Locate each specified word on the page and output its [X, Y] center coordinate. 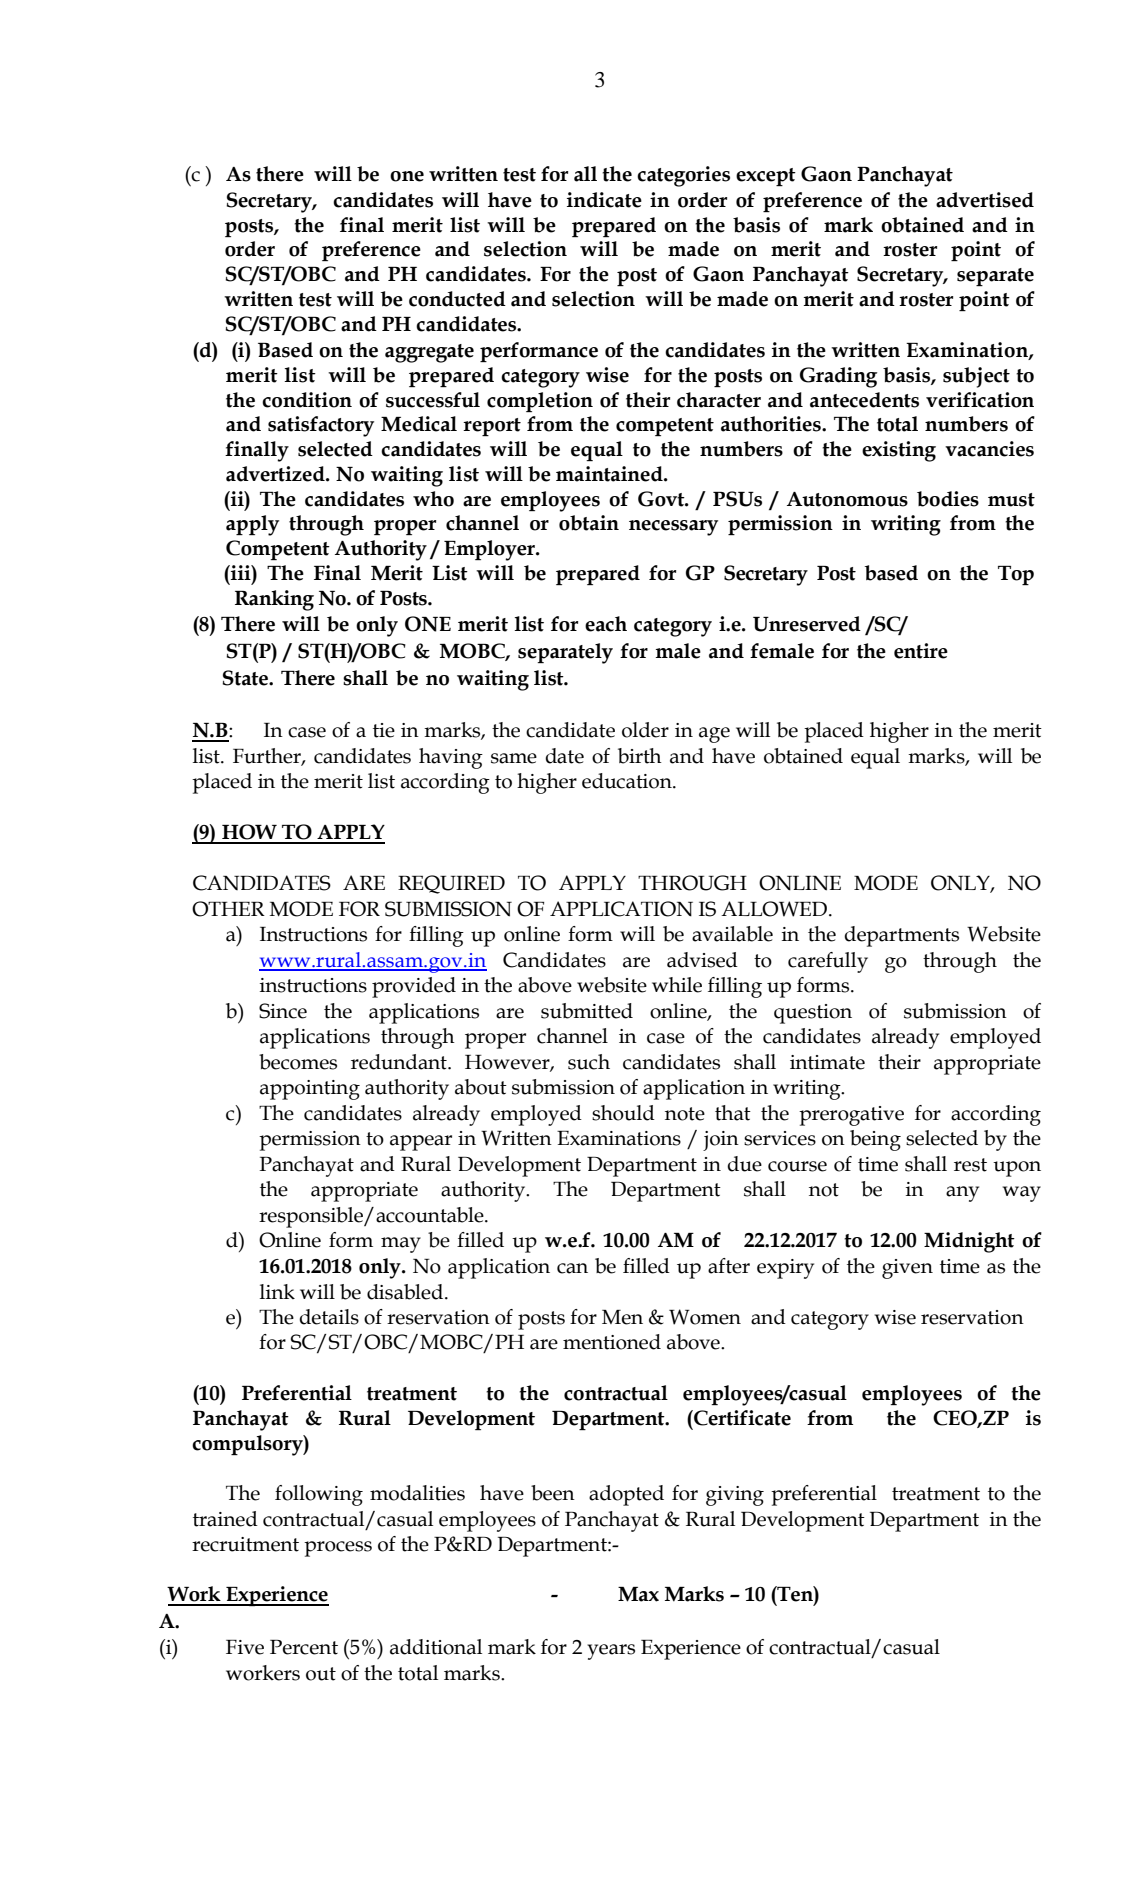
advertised [985, 200]
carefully [828, 962]
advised [702, 960]
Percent [304, 1647]
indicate [604, 200]
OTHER [228, 909]
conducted [457, 299]
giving [735, 1496]
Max [638, 1594]
